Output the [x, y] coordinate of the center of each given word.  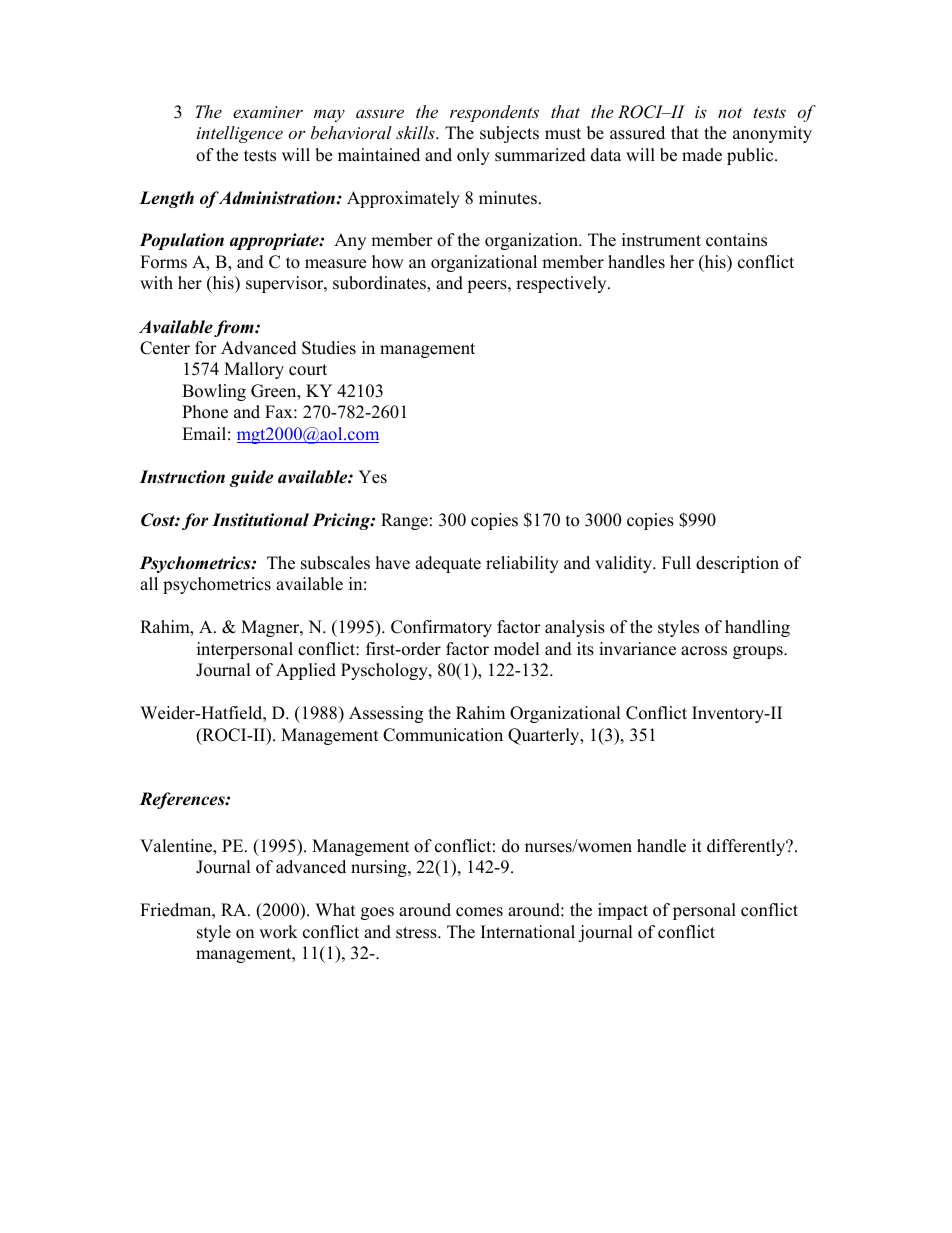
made [702, 155]
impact [623, 911]
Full [676, 563]
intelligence [240, 134]
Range [404, 521]
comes [479, 912]
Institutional [260, 520]
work [278, 932]
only [473, 156]
